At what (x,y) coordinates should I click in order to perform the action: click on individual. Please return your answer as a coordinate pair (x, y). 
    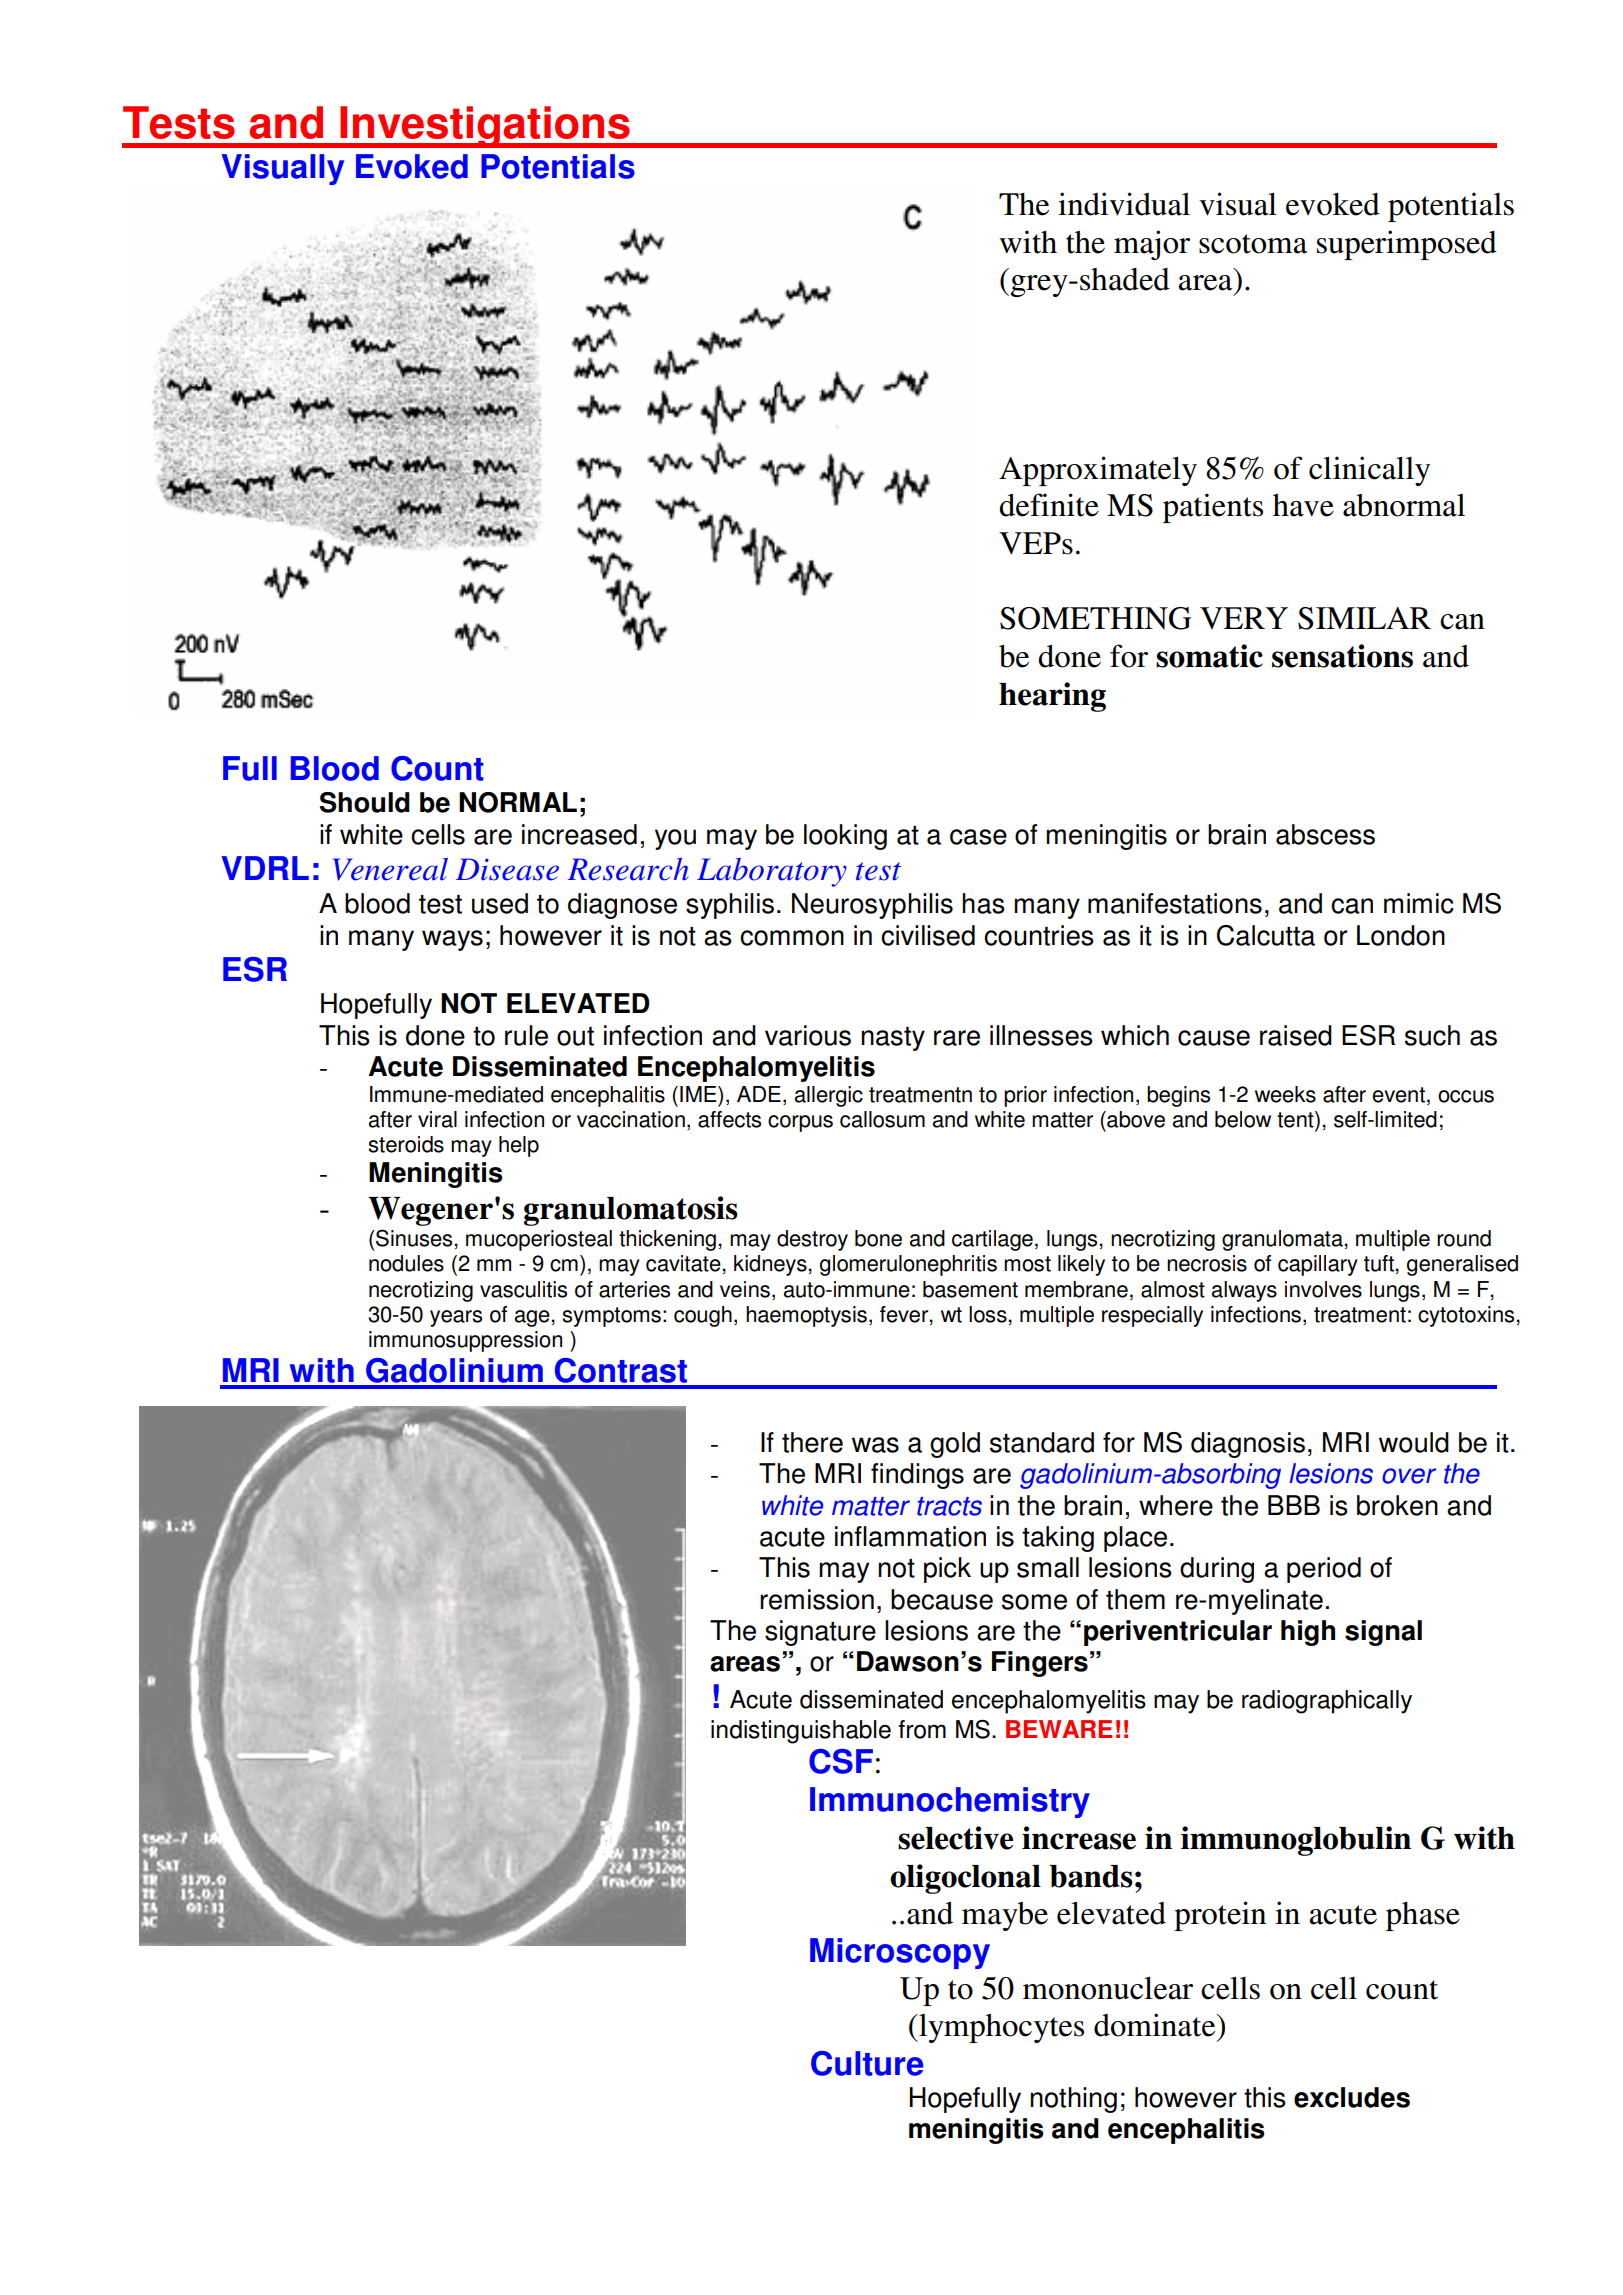
    Looking at the image, I should click on (1124, 204).
